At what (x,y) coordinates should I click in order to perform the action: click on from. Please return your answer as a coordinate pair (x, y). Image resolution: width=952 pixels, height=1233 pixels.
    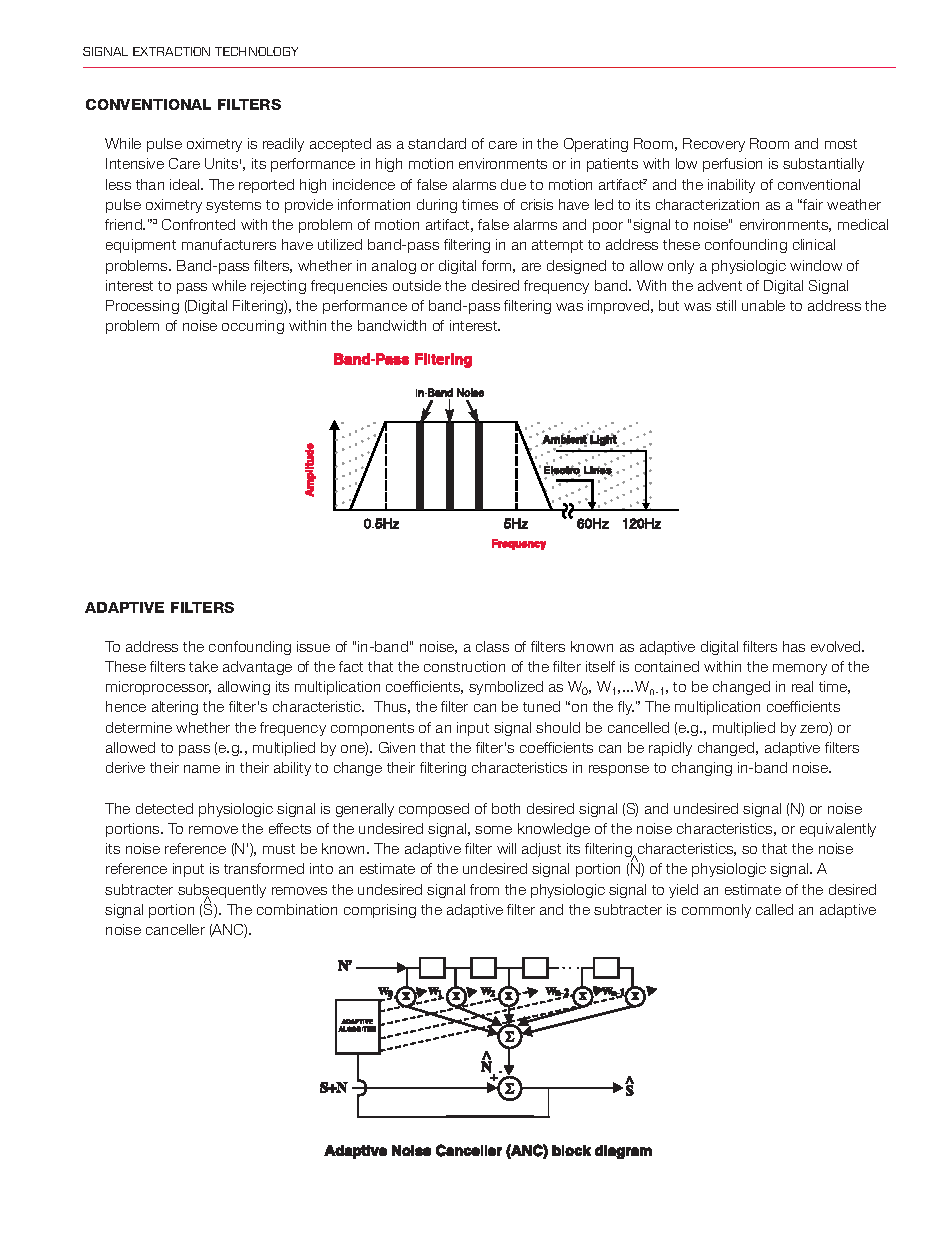
    Looking at the image, I should click on (484, 889).
